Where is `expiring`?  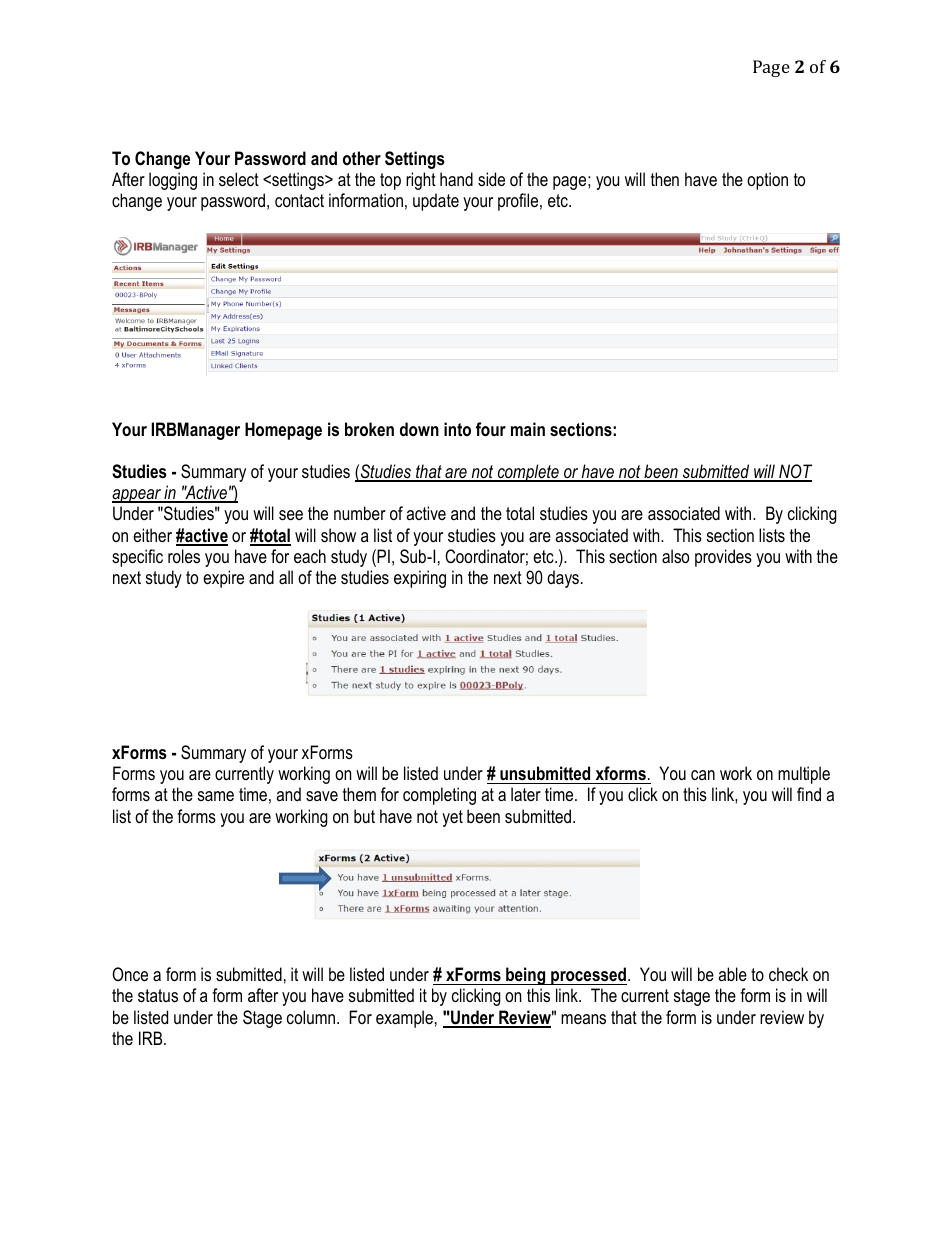 expiring is located at coordinates (420, 579).
